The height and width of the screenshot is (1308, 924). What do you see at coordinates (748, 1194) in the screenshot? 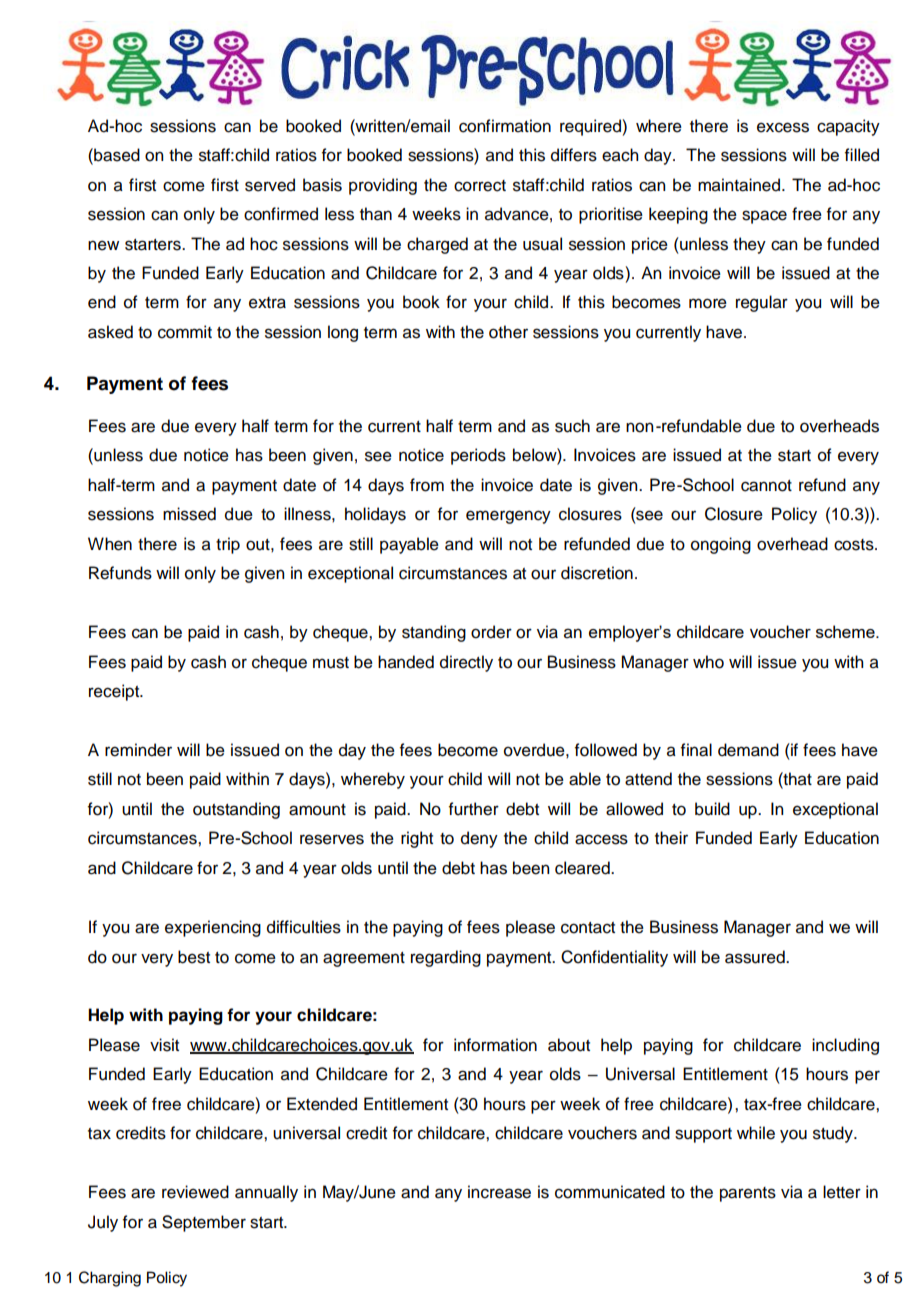
I see `parents` at bounding box center [748, 1194].
